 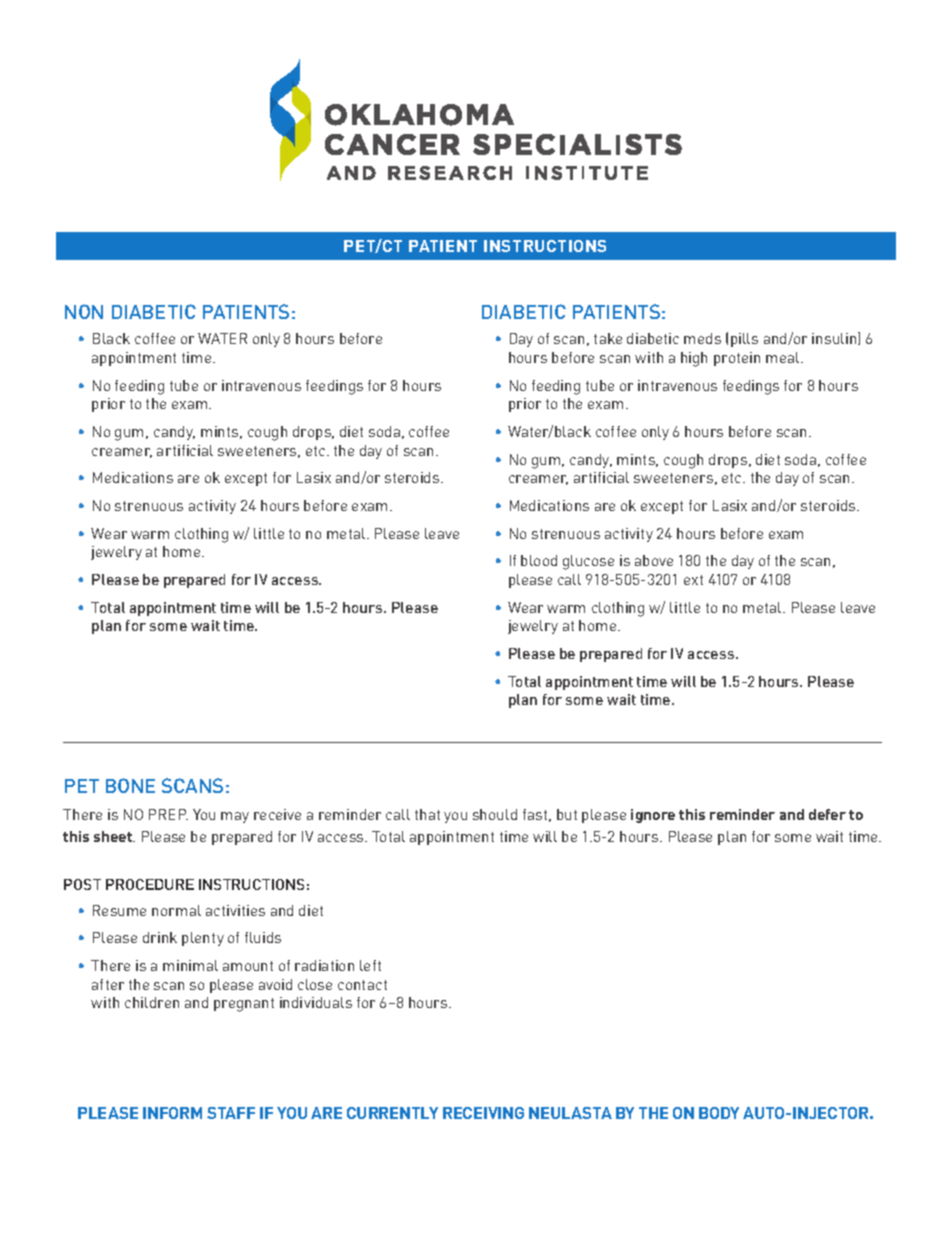 I want to click on take, so click(x=608, y=338).
